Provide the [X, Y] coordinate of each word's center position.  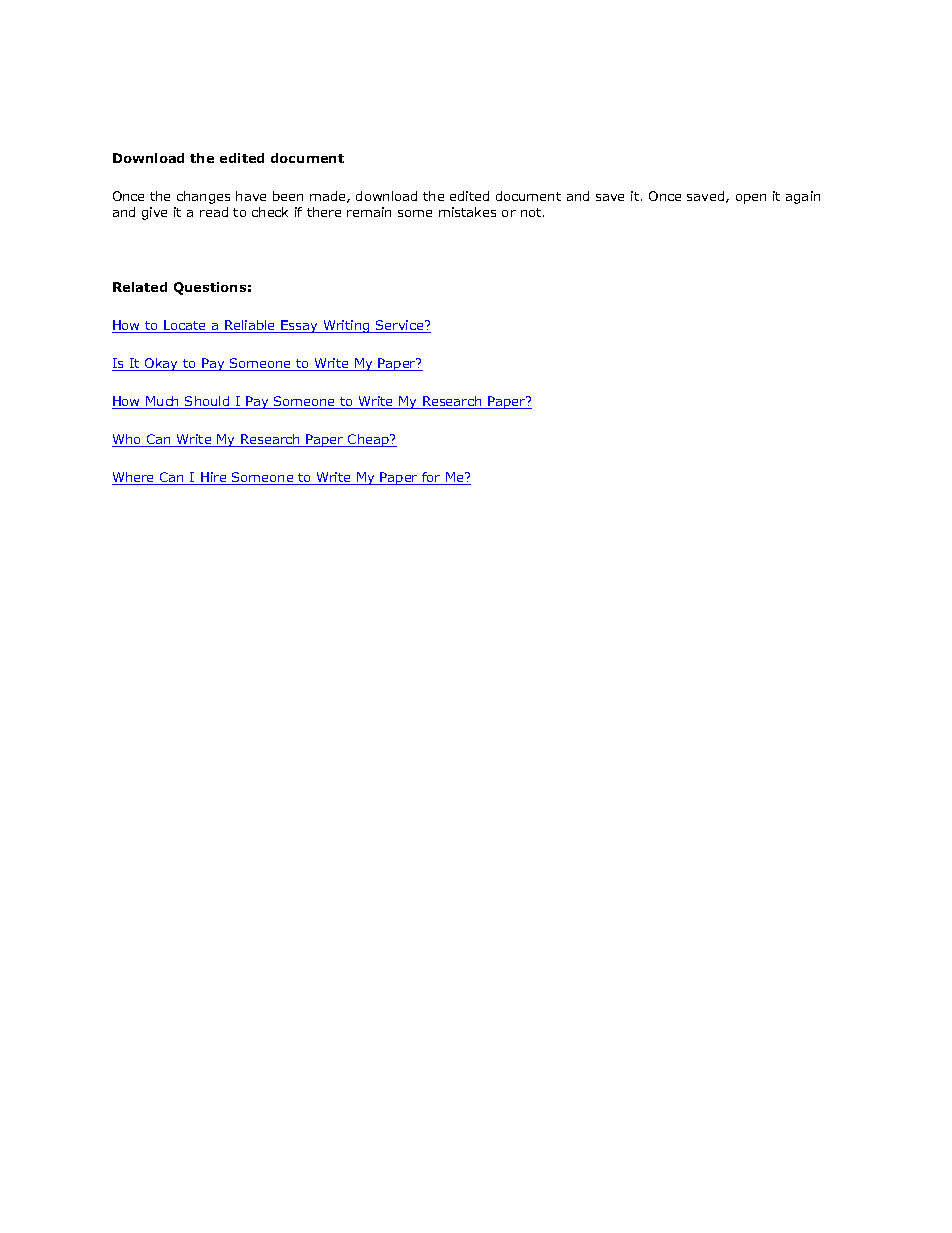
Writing [346, 326]
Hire [214, 478]
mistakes [467, 212]
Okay [162, 364]
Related [140, 287]
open [751, 199]
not [532, 212]
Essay [300, 326]
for [431, 478]
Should [207, 402]
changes [203, 197]
